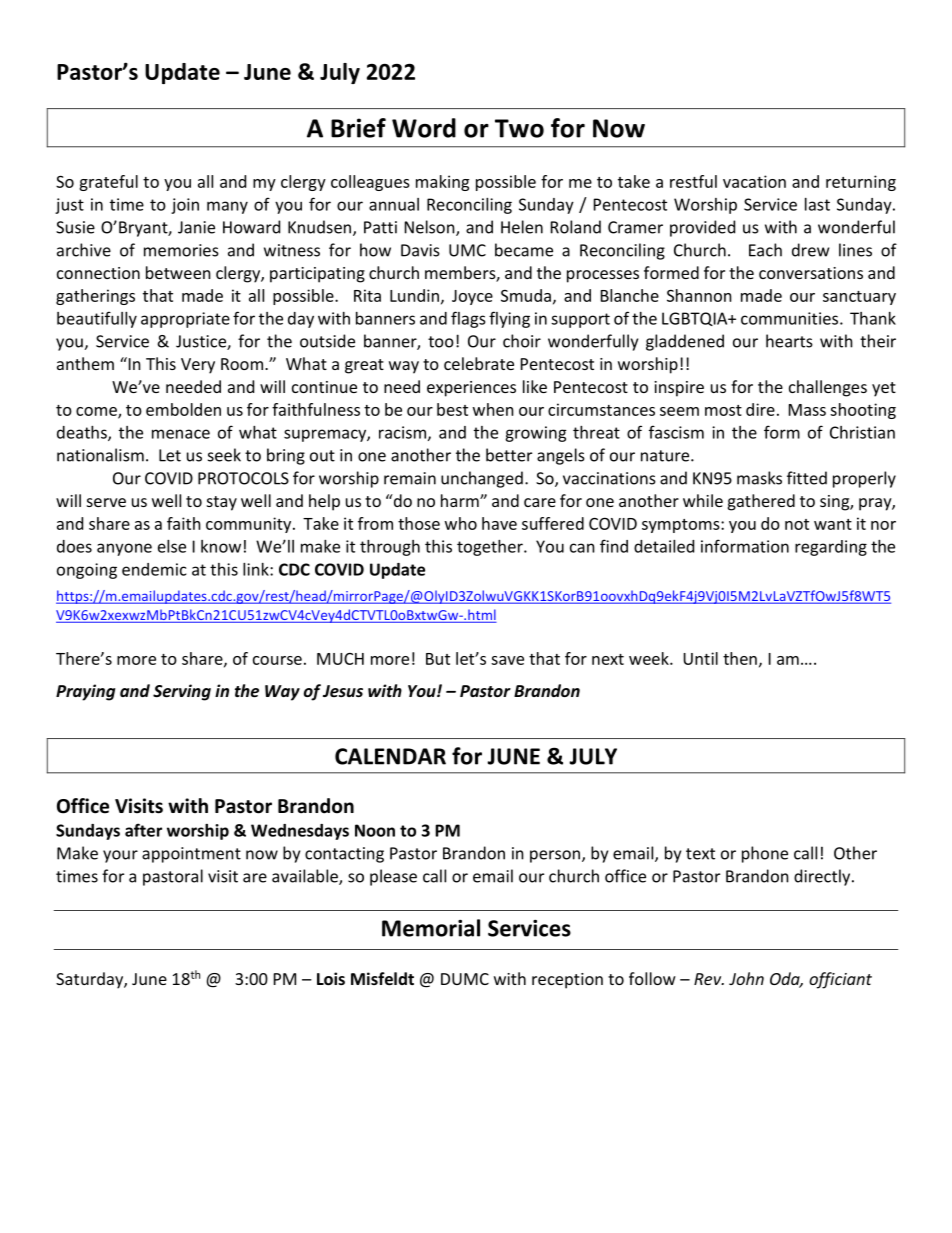 Image resolution: width=952 pixels, height=1233 pixels. What do you see at coordinates (519, 128) in the image?
I see `Two` at bounding box center [519, 128].
